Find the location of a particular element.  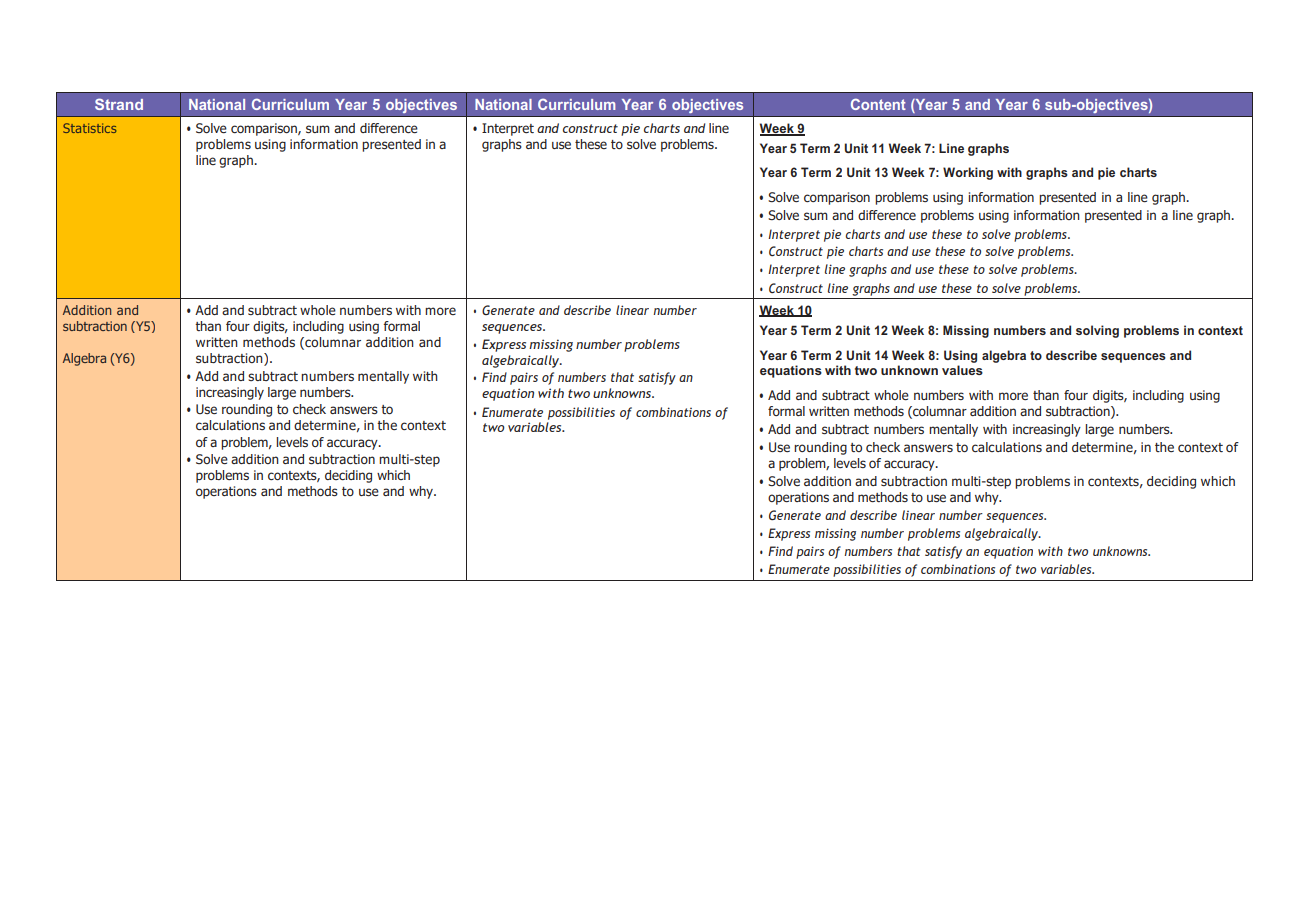

Working is located at coordinates (968, 173).
